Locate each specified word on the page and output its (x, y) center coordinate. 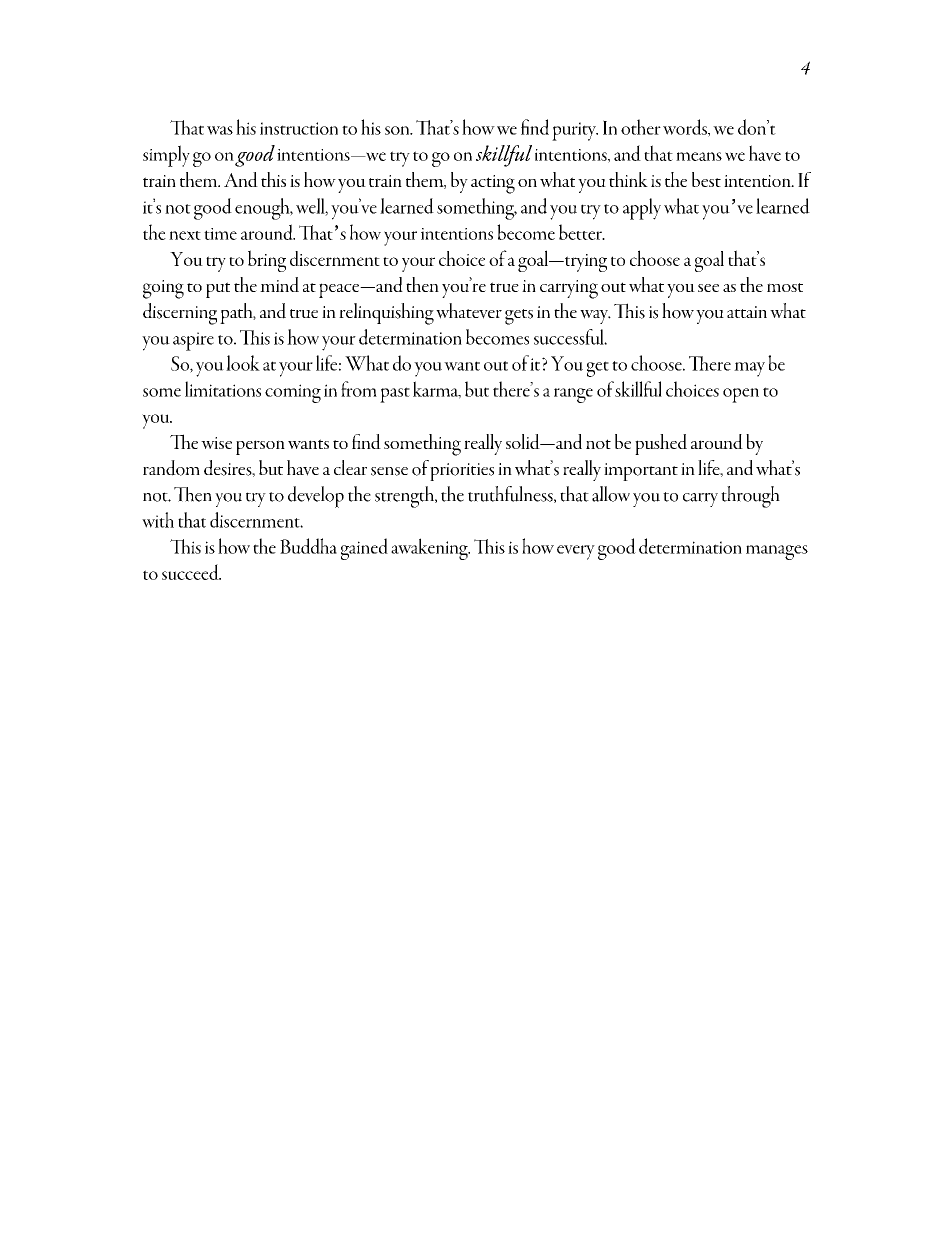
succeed (191, 572)
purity (575, 131)
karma (437, 390)
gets (519, 317)
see (708, 288)
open (741, 395)
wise (216, 443)
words (686, 128)
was (220, 130)
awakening (430, 549)
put (218, 290)
